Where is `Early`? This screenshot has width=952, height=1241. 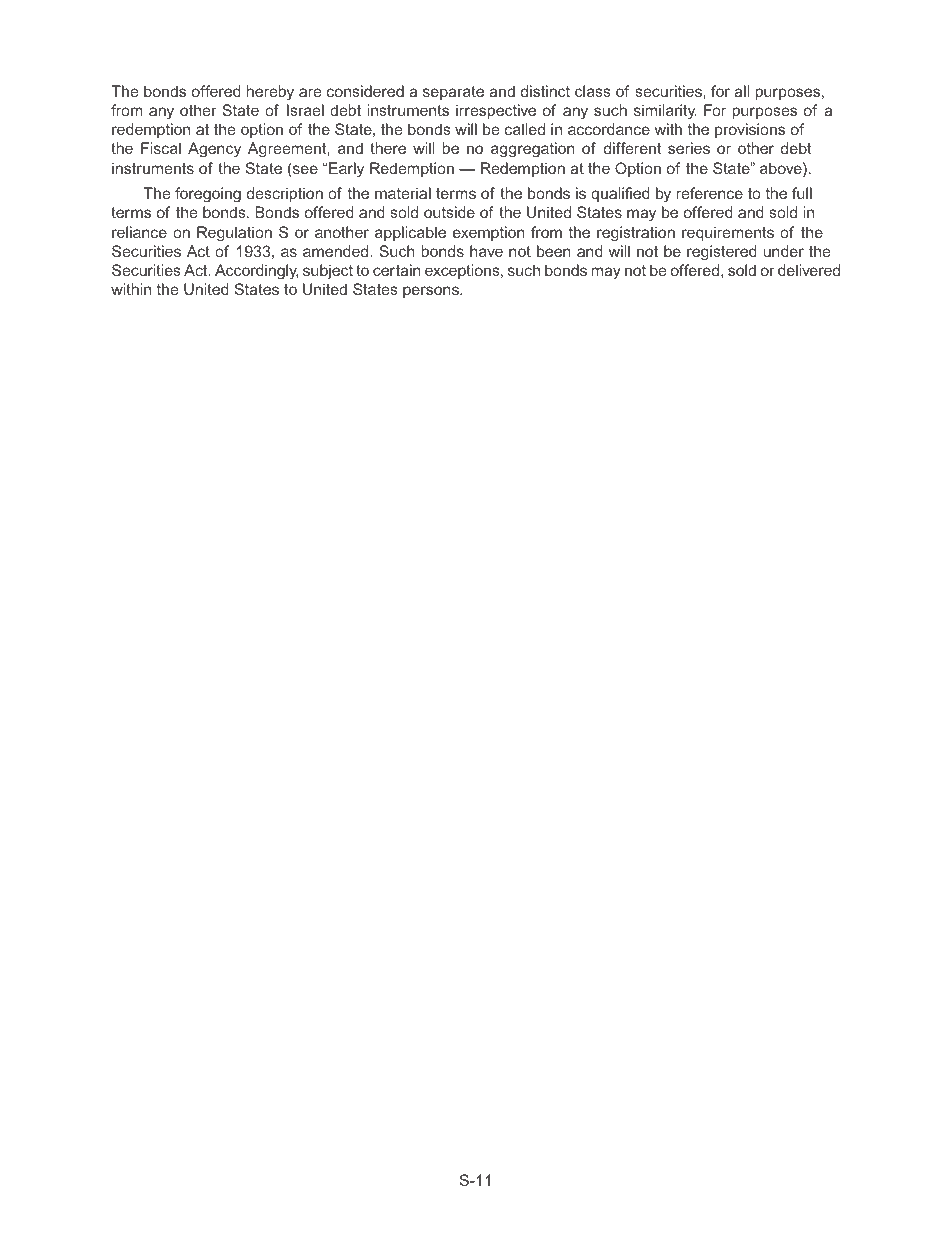 Early is located at coordinates (346, 170).
